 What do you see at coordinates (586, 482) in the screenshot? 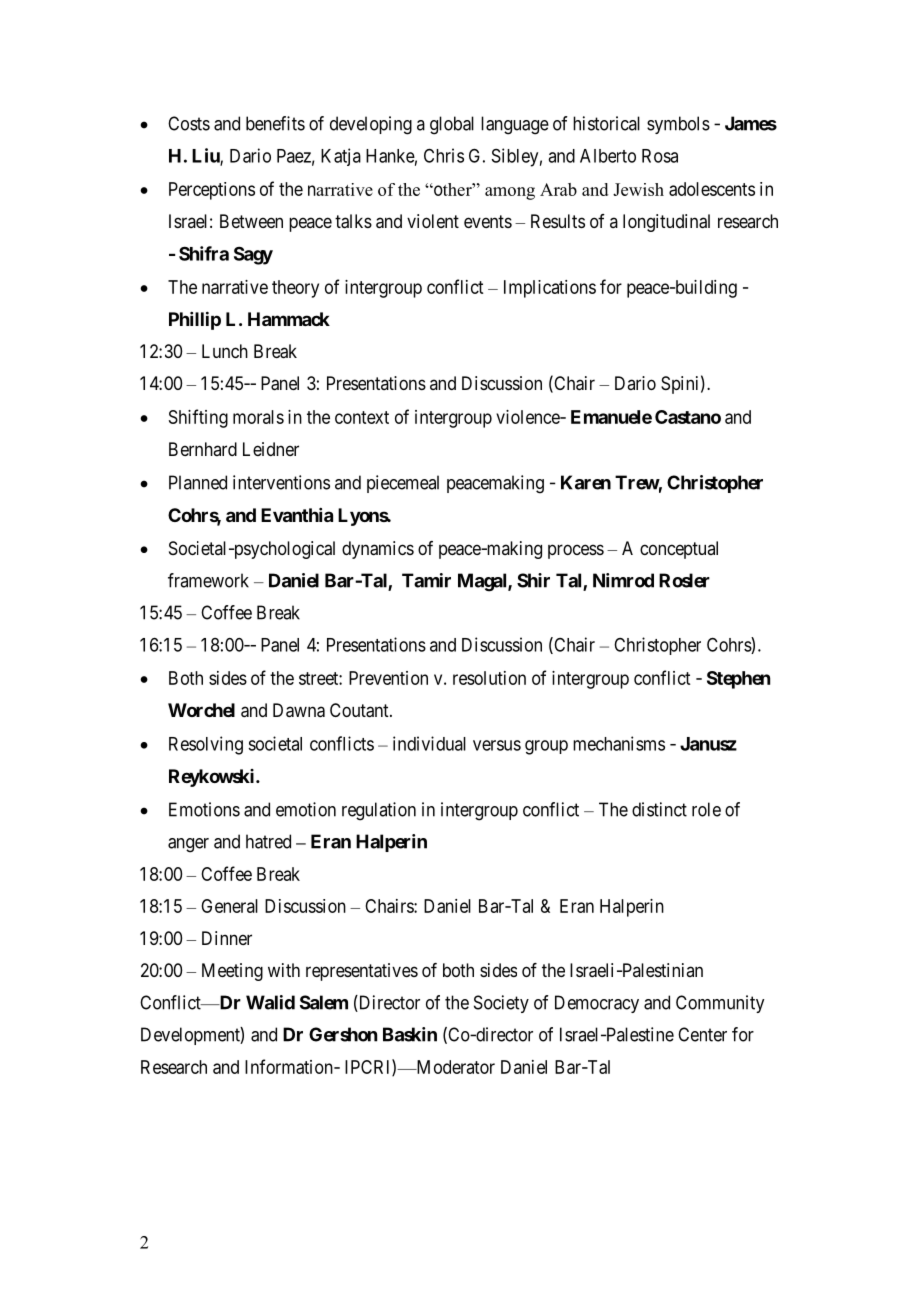
I see `Karen` at bounding box center [586, 482].
